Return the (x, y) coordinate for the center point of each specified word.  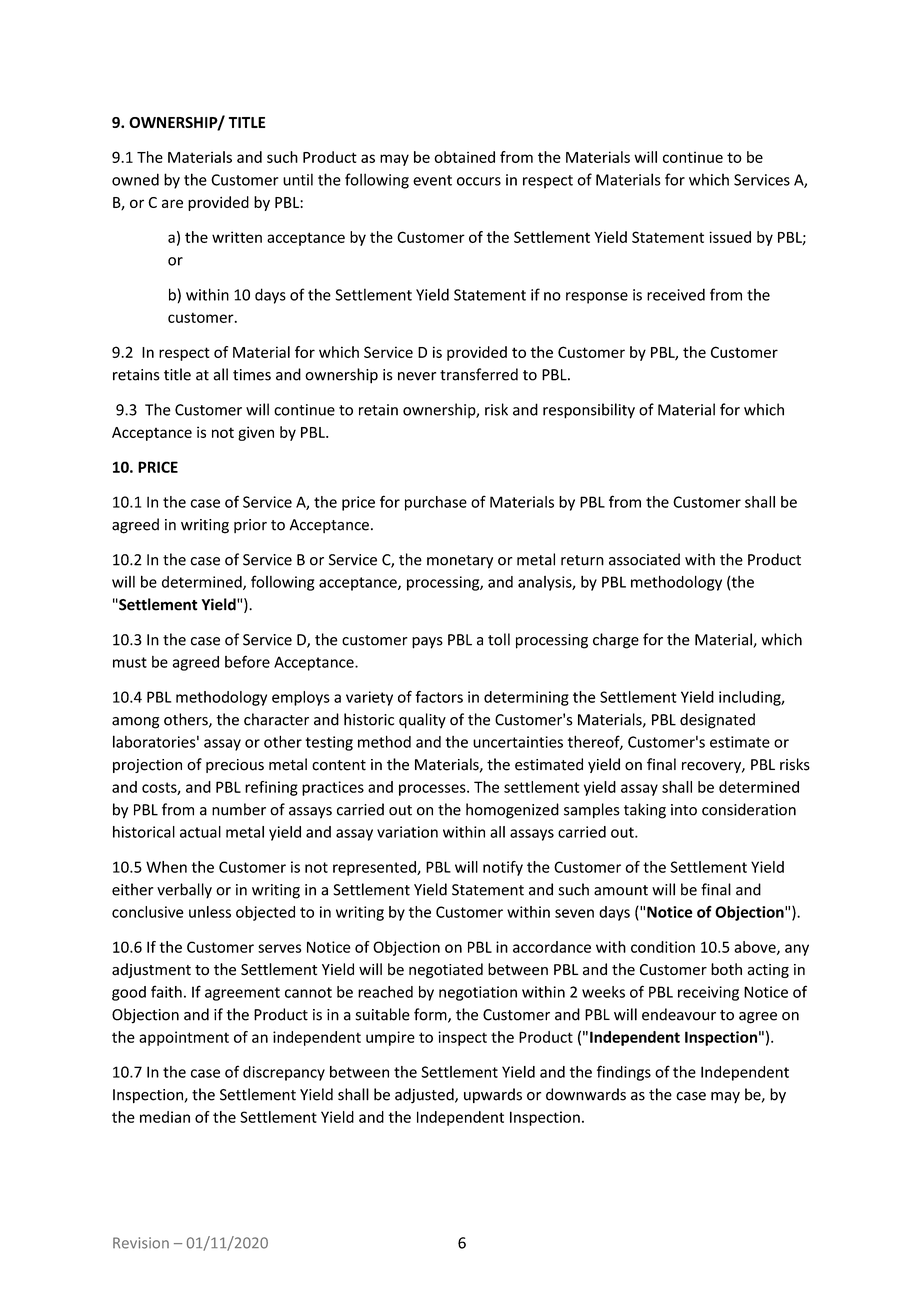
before (247, 661)
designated (717, 721)
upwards (493, 1095)
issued (730, 237)
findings (624, 1073)
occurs (479, 181)
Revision (141, 1243)
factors (439, 696)
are (172, 203)
